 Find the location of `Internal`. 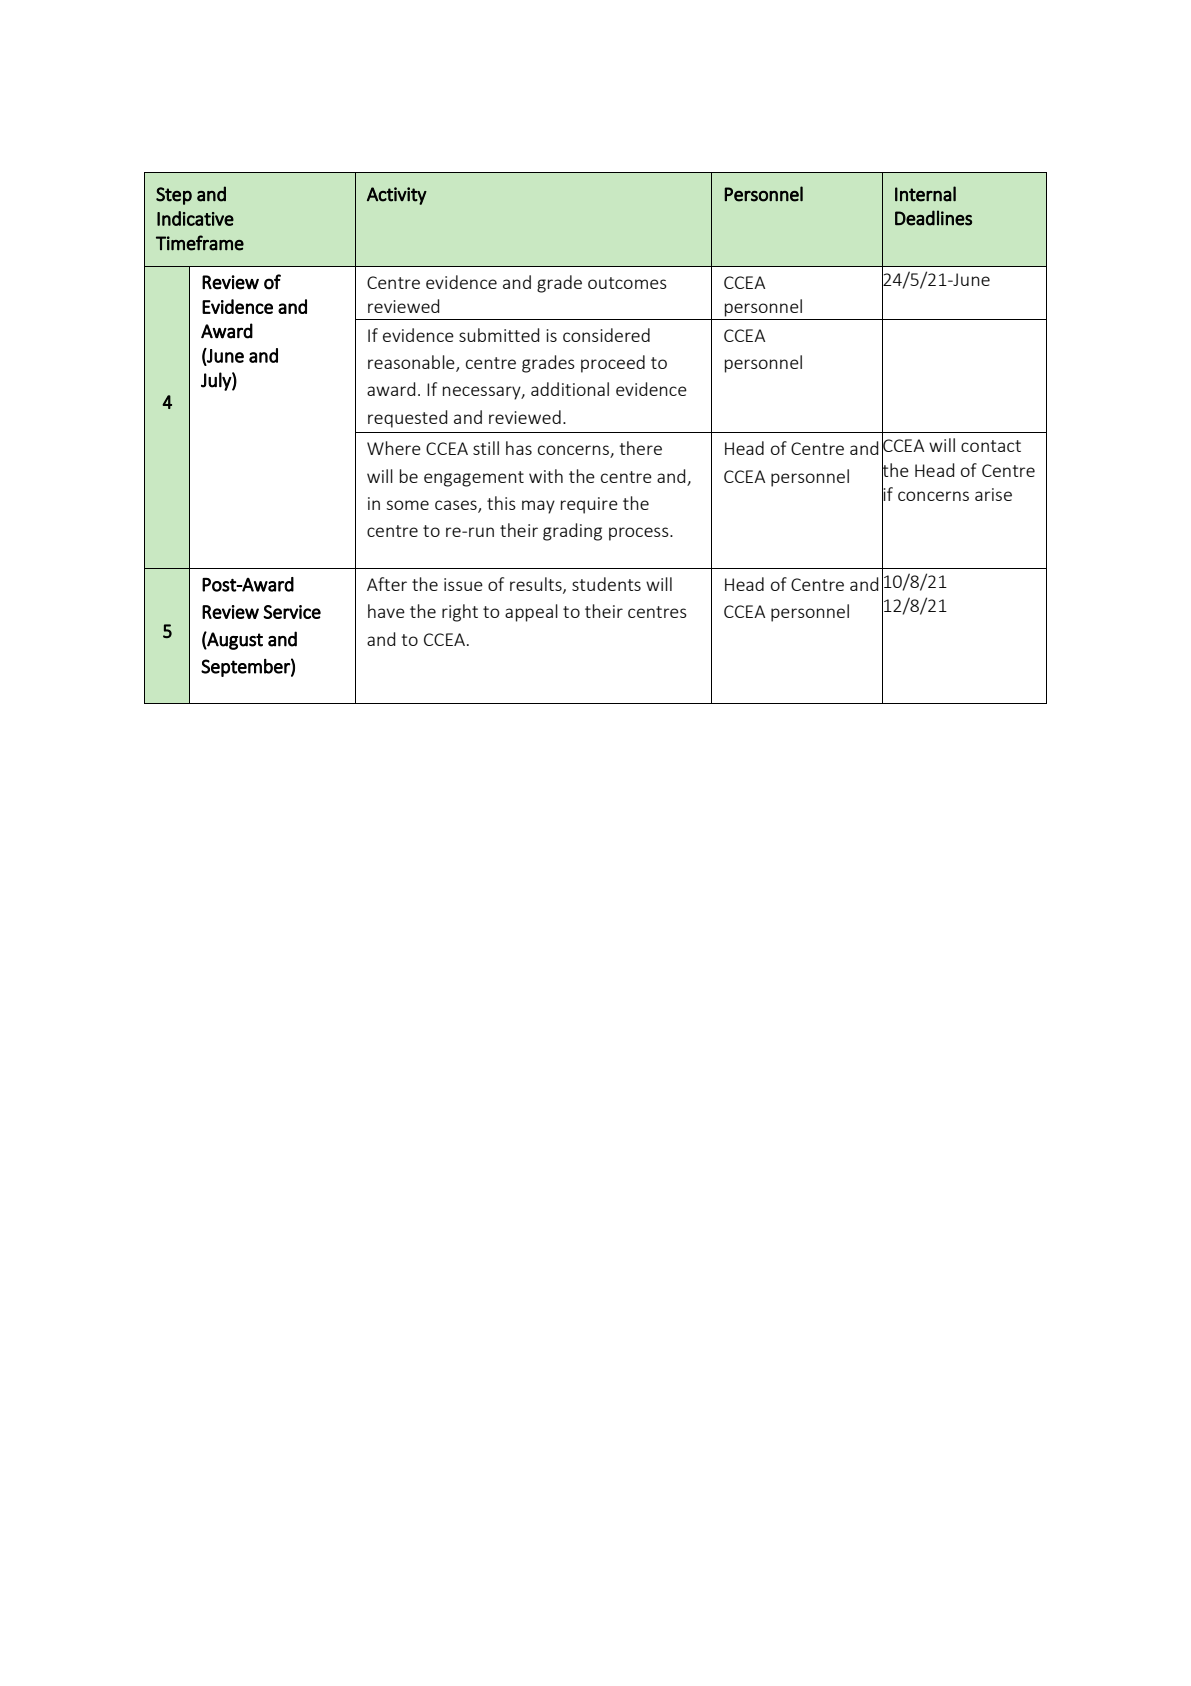

Internal is located at coordinates (925, 194).
